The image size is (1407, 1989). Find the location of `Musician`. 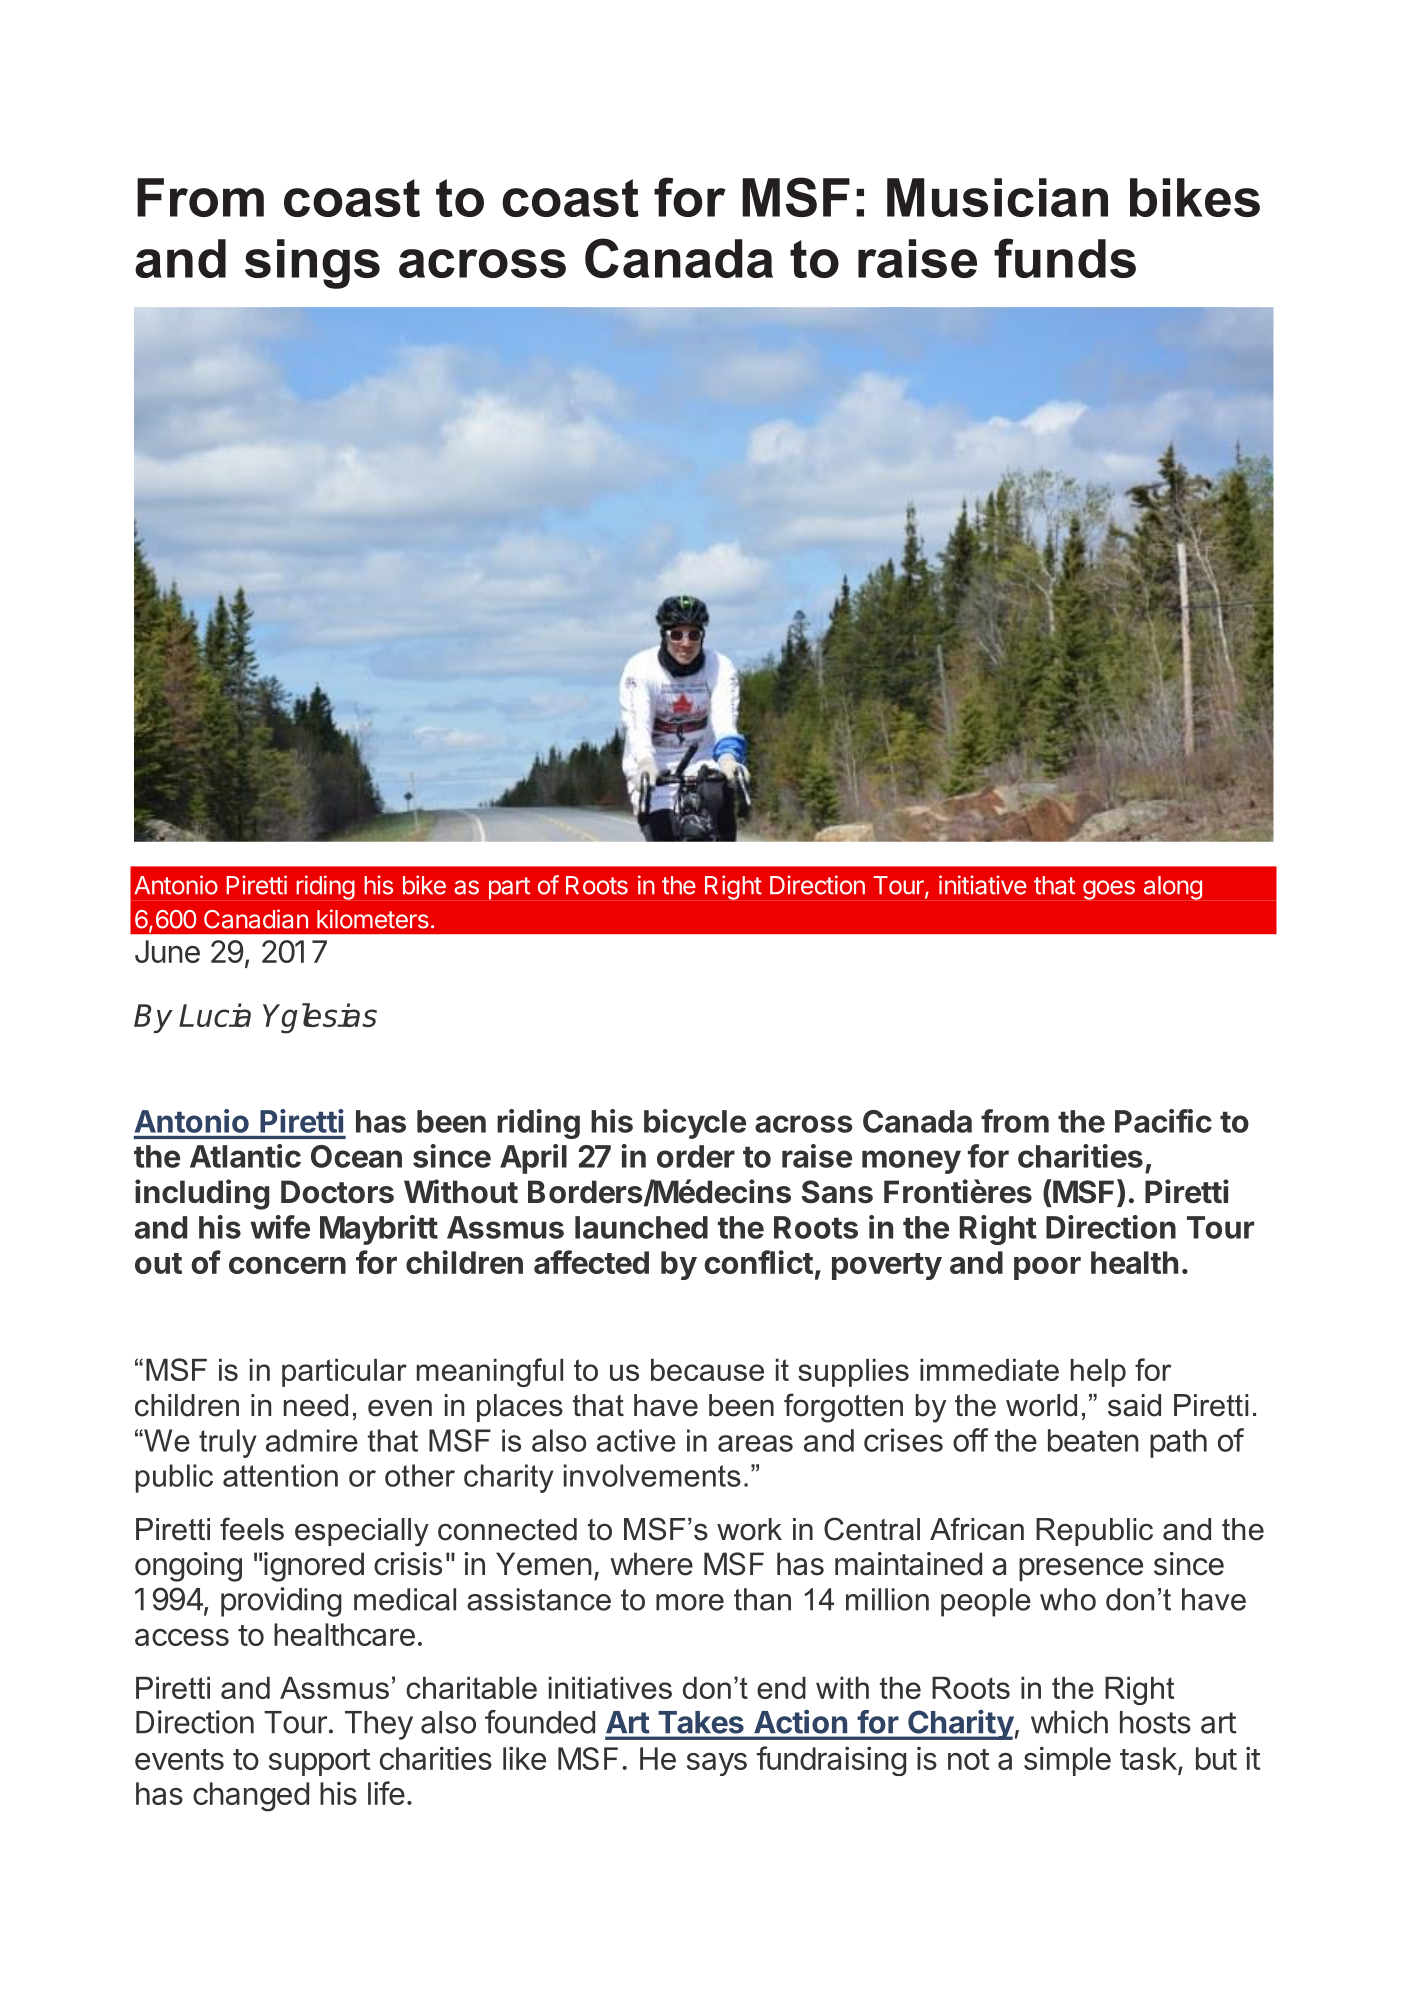

Musician is located at coordinates (997, 197).
